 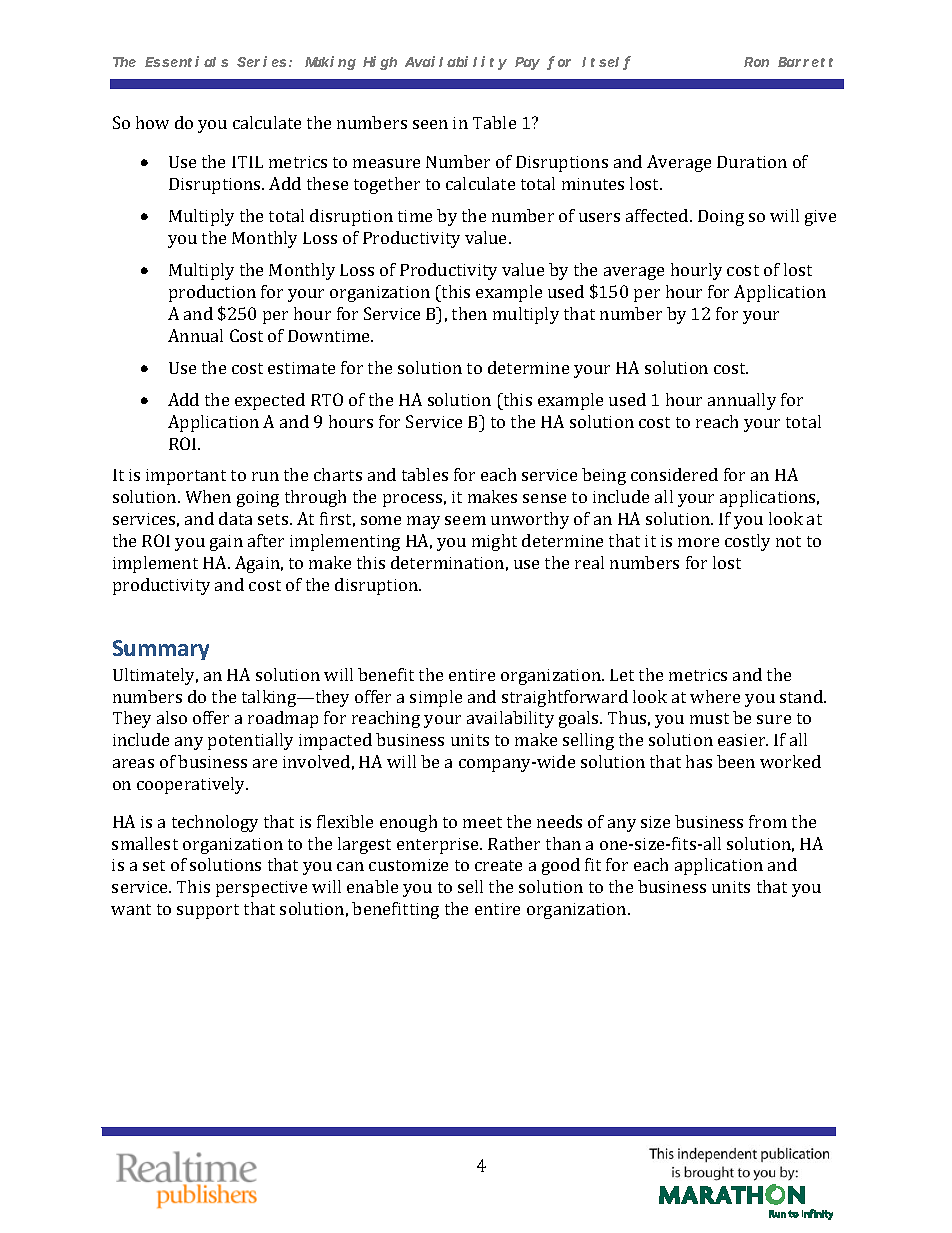 I want to click on Duration, so click(x=752, y=162).
